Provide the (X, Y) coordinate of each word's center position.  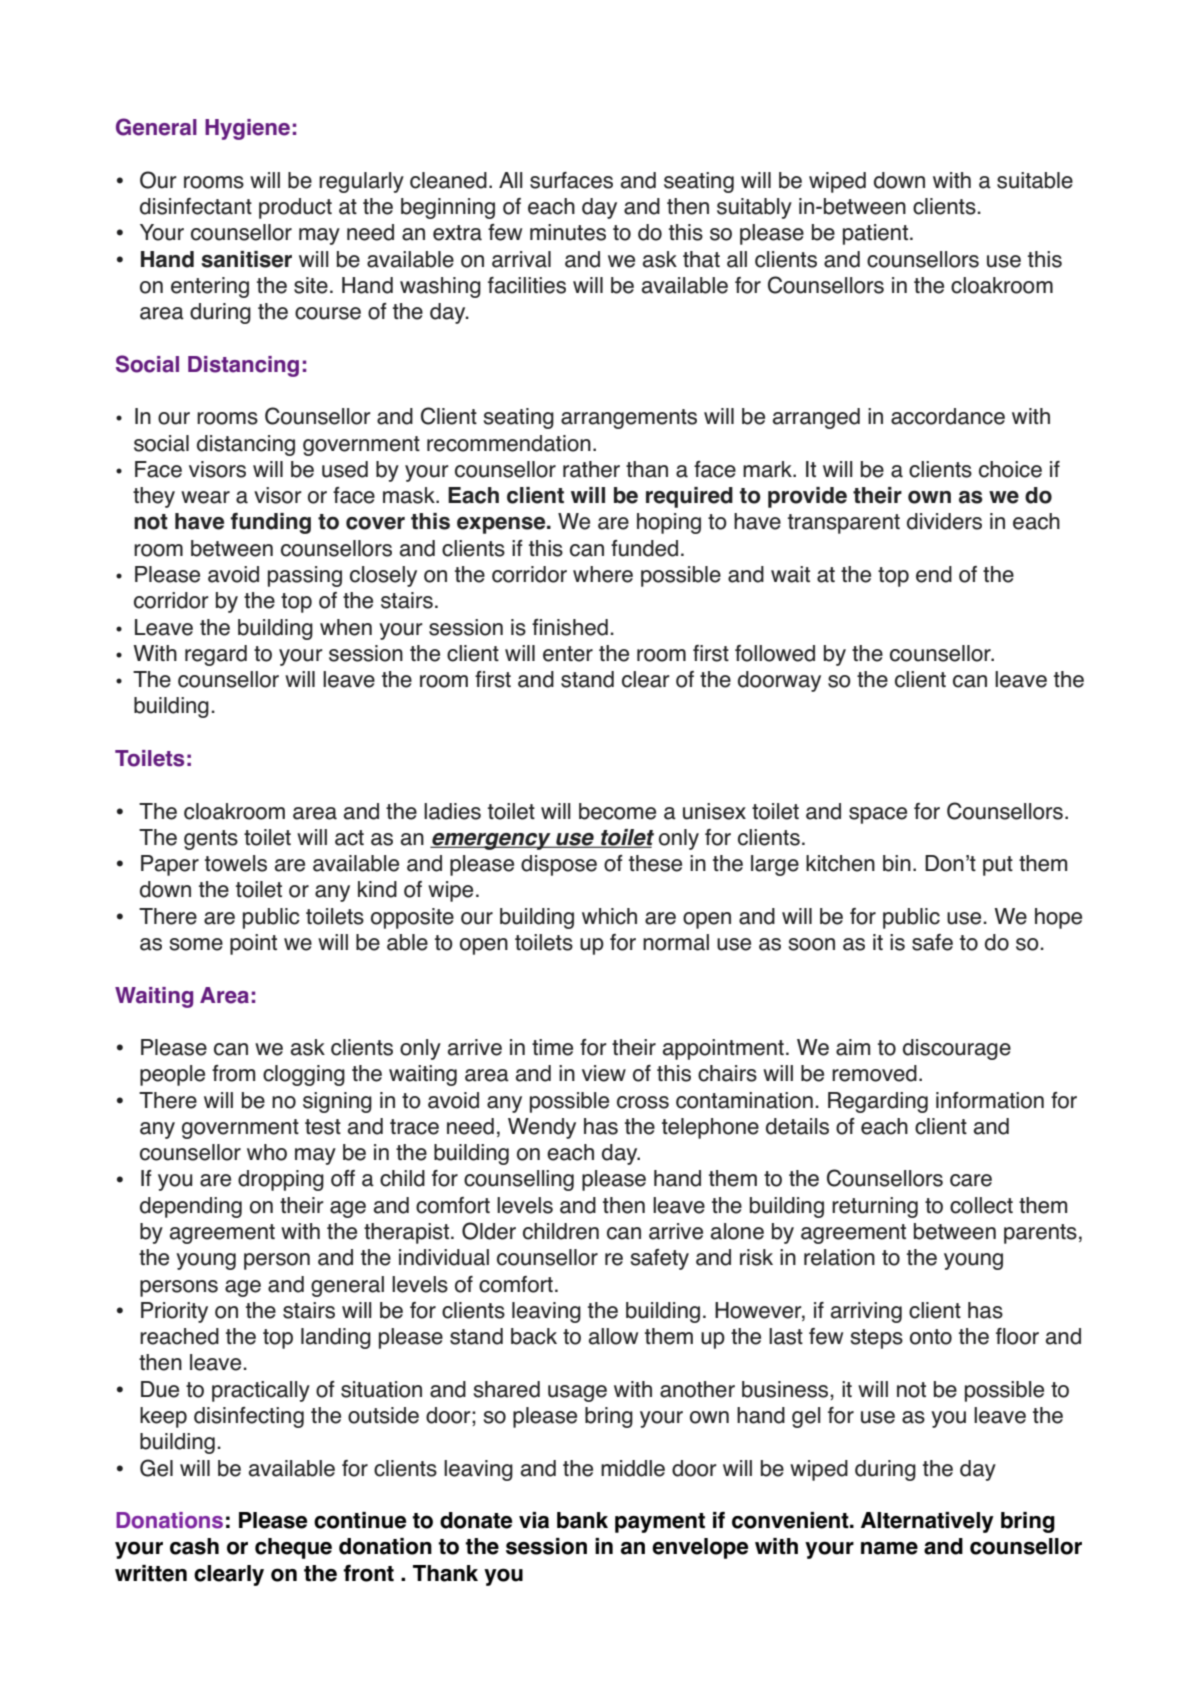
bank (582, 1520)
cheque (293, 1548)
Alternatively (927, 1522)
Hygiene (247, 129)
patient (875, 234)
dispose (559, 865)
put (998, 866)
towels (236, 863)
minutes (568, 232)
